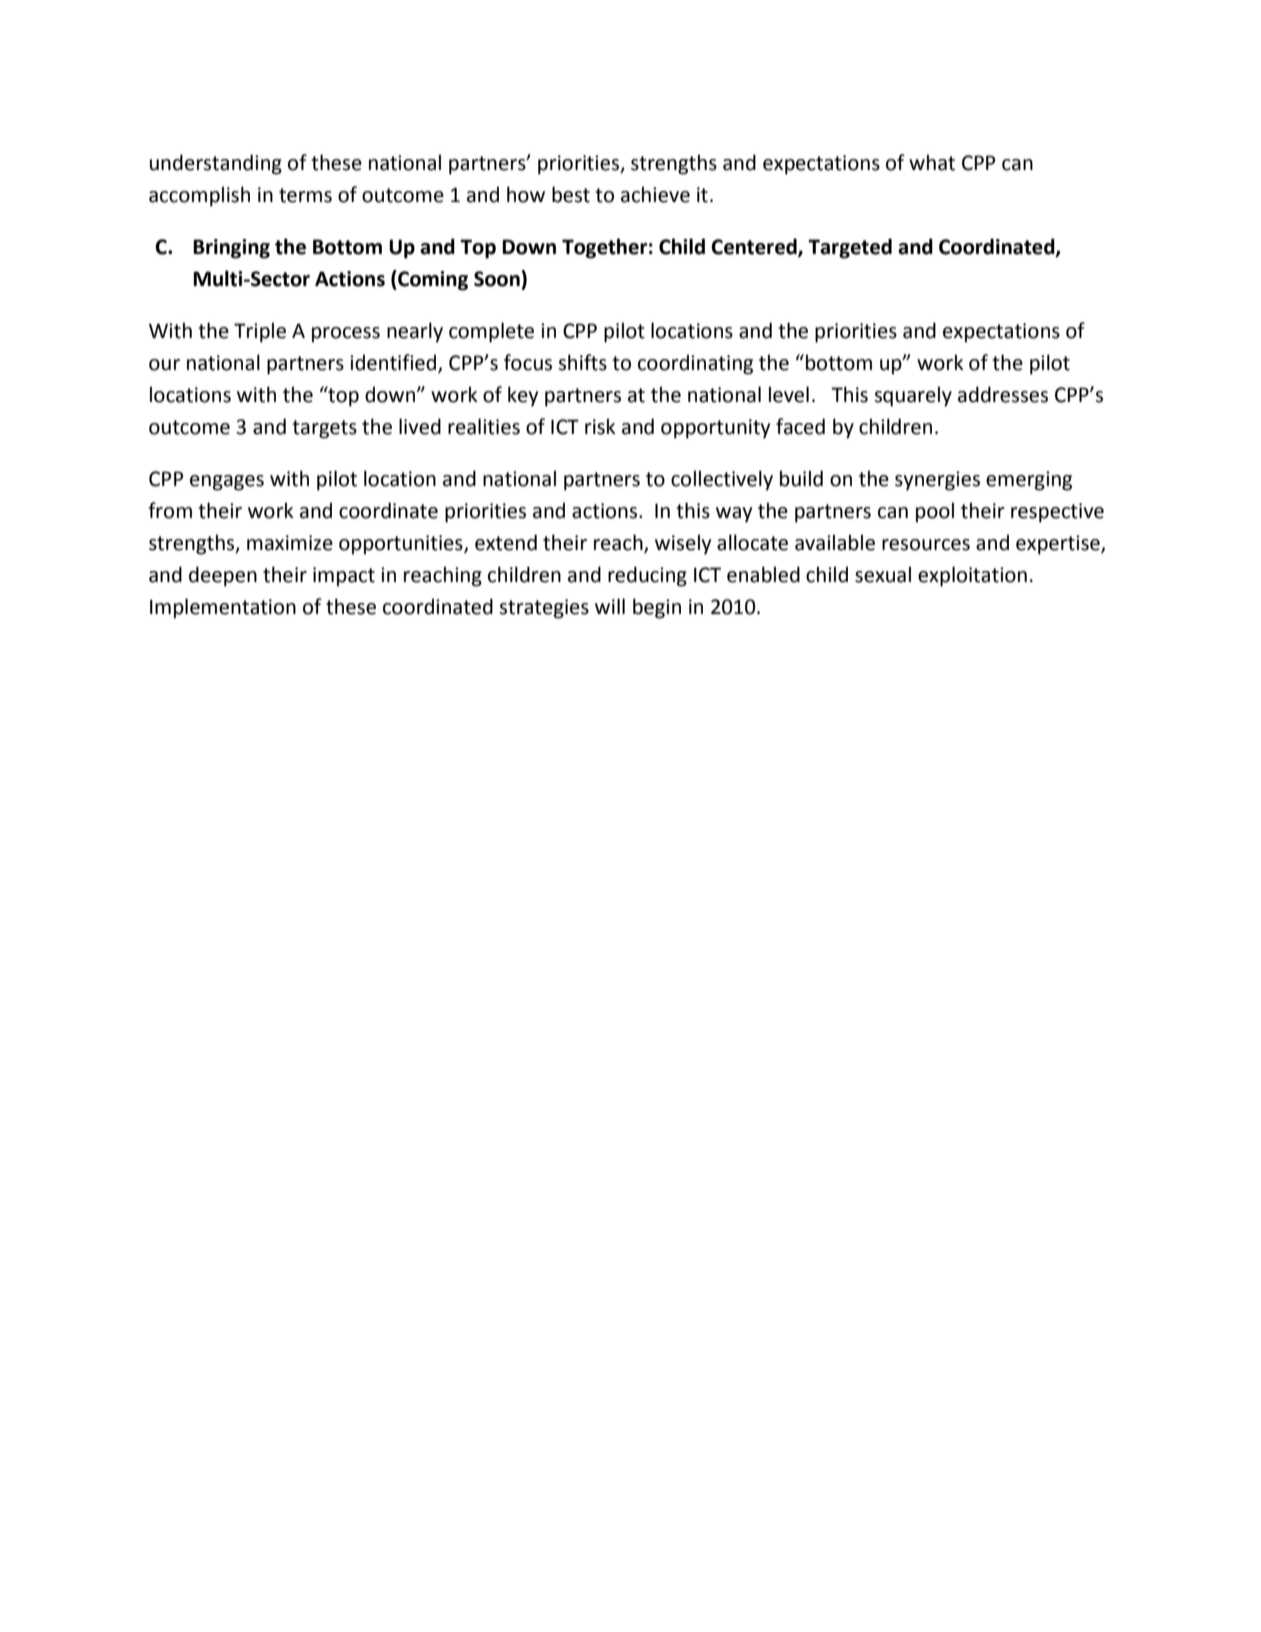 Image resolution: width=1261 pixels, height=1632 pixels. What do you see at coordinates (932, 162) in the document?
I see `what` at bounding box center [932, 162].
